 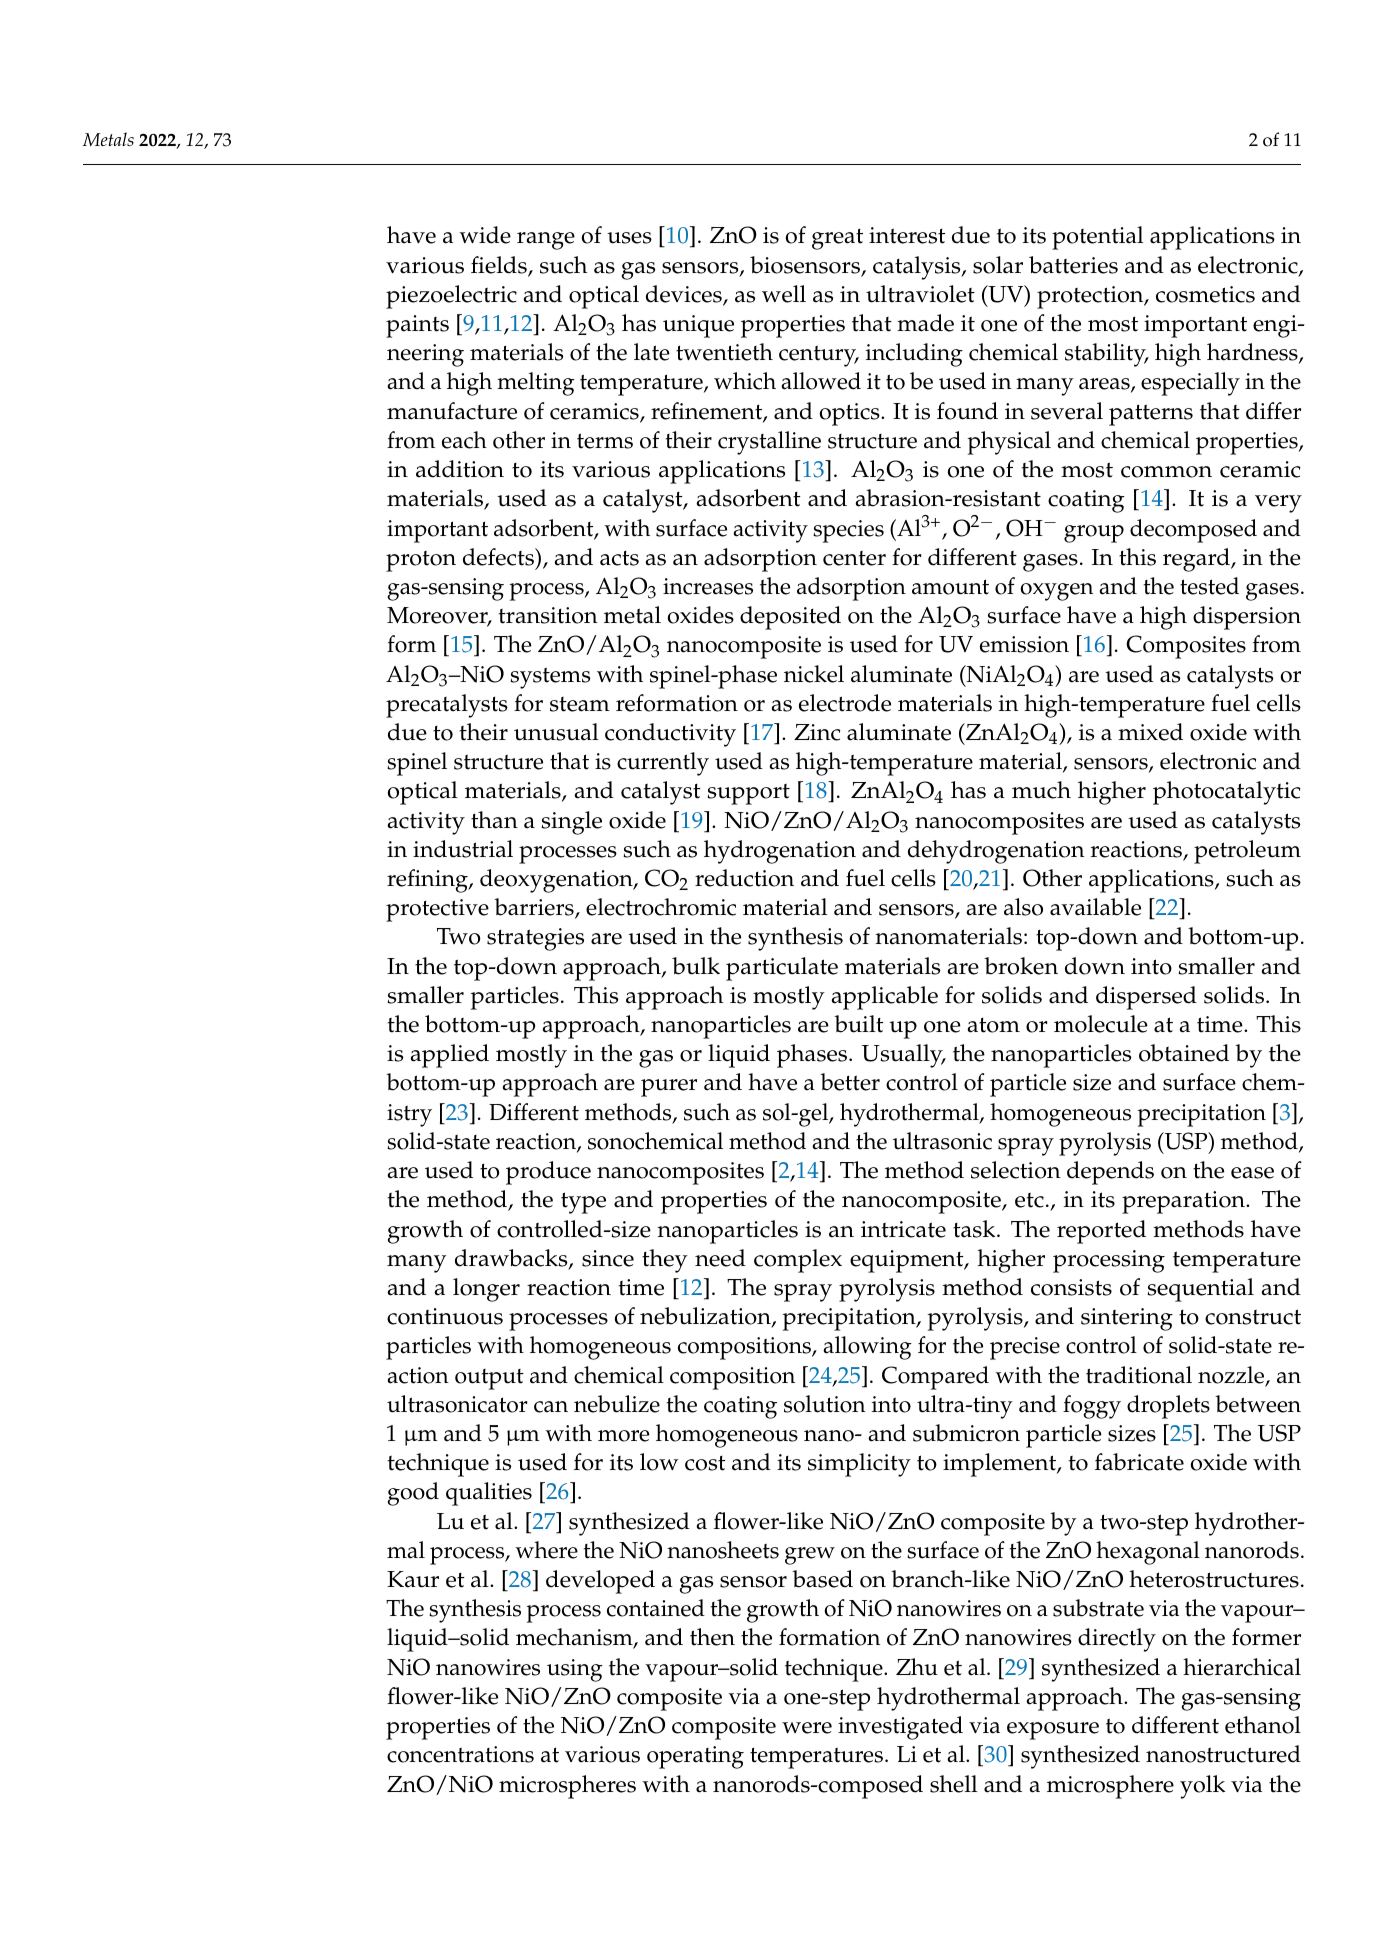 I want to click on were, so click(x=807, y=1728).
